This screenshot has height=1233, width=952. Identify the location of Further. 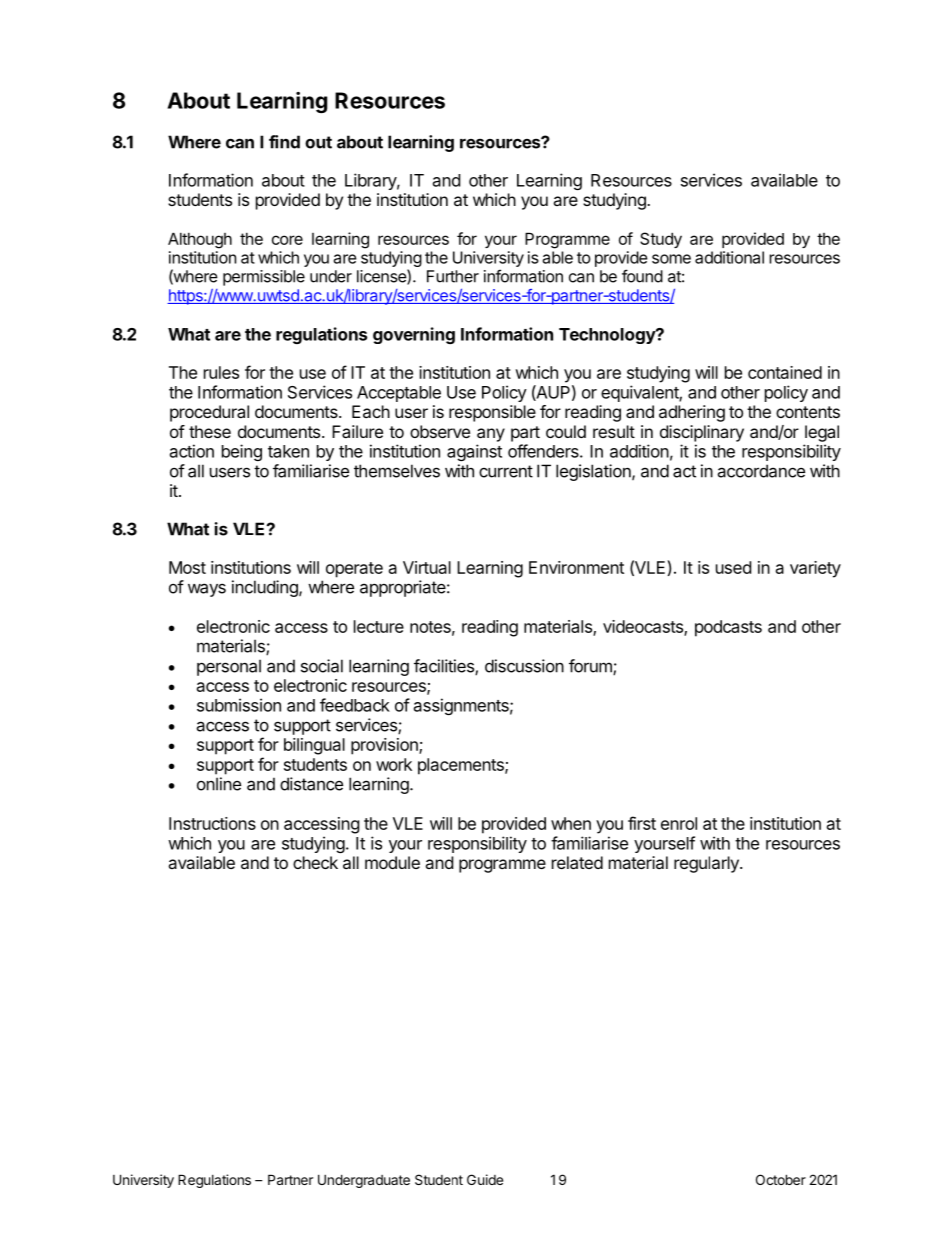
(453, 276).
